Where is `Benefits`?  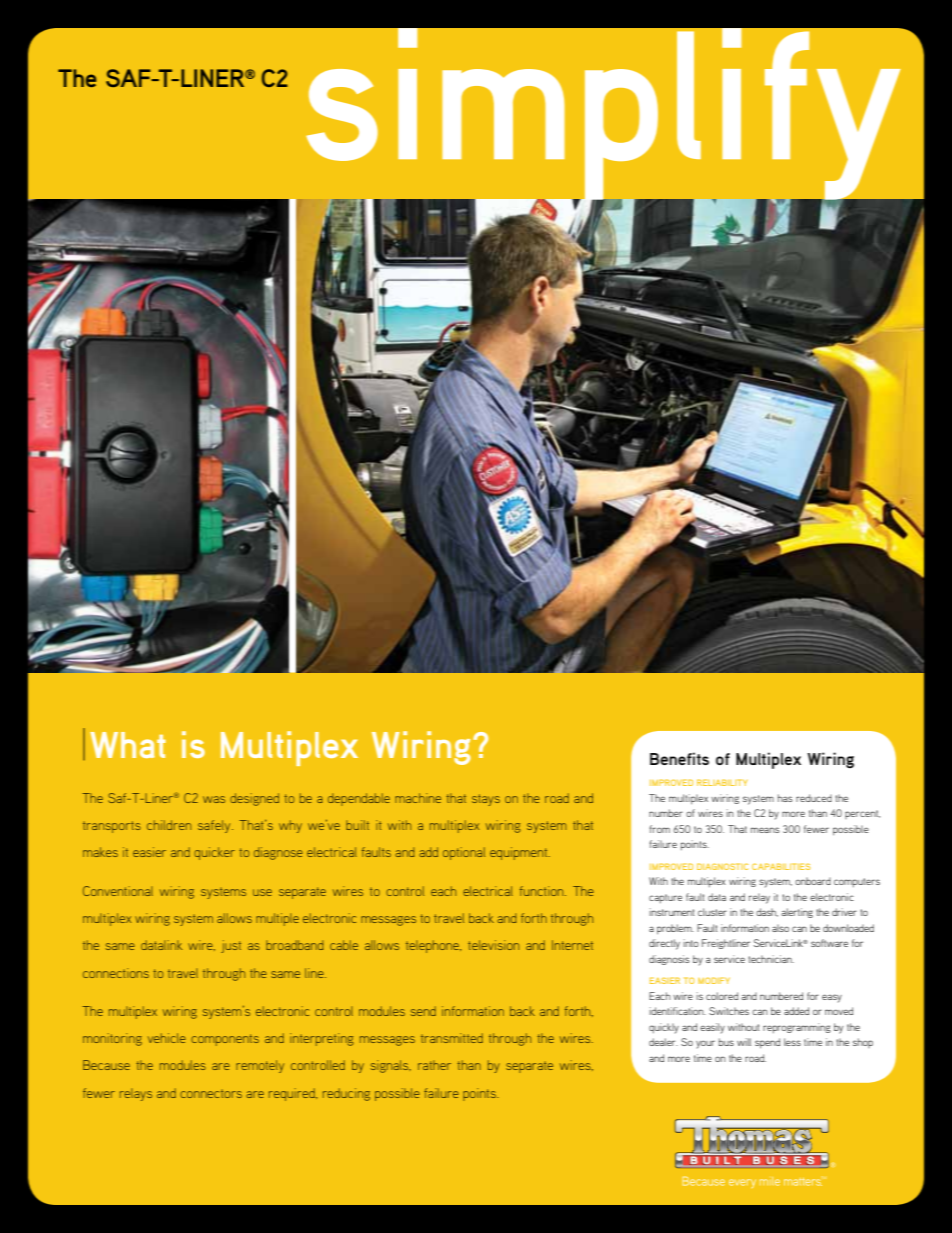 Benefits is located at coordinates (679, 758).
